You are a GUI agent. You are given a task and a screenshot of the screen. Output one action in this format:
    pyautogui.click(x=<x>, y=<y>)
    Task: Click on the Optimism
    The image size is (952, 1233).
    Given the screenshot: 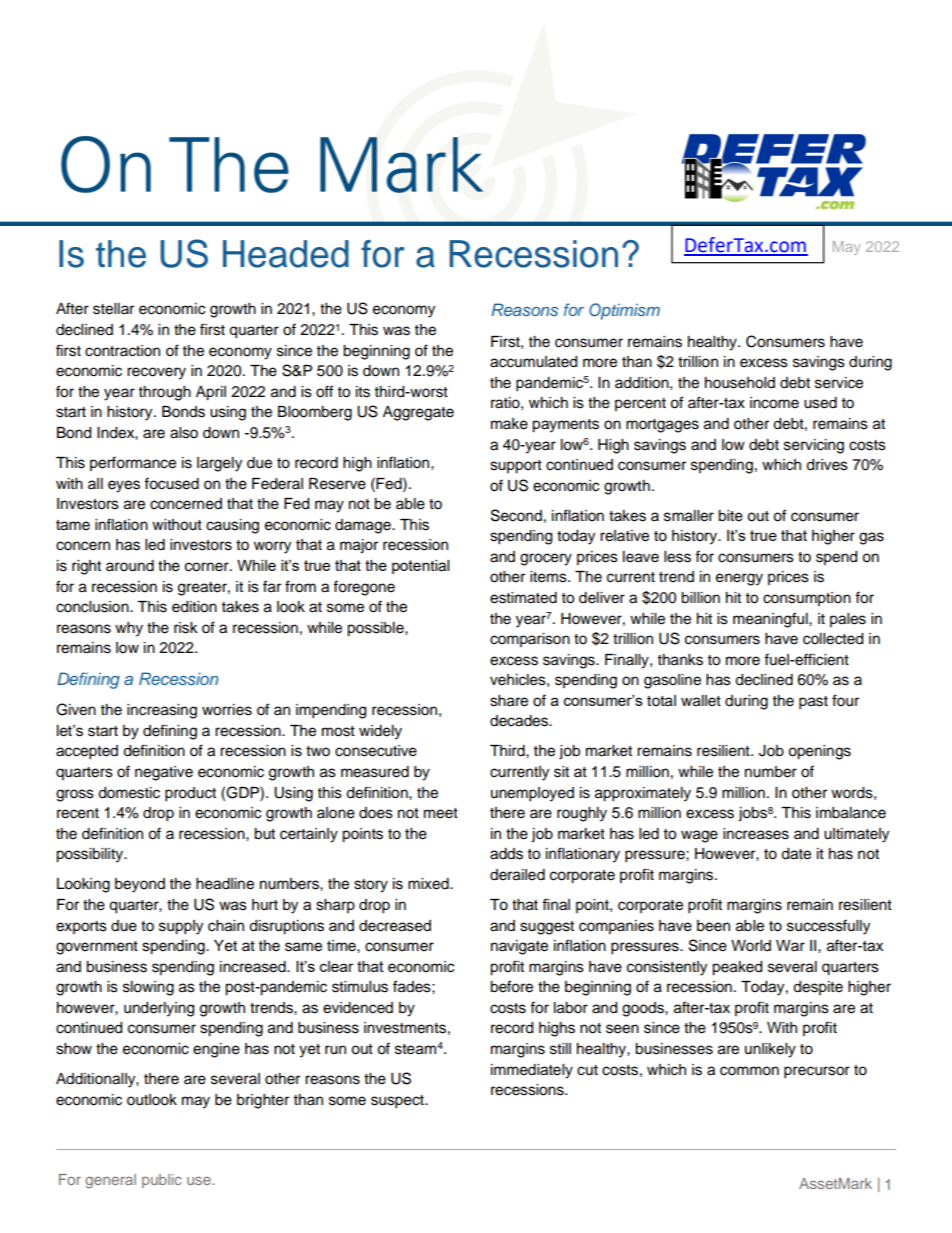 What is the action you would take?
    pyautogui.click(x=624, y=311)
